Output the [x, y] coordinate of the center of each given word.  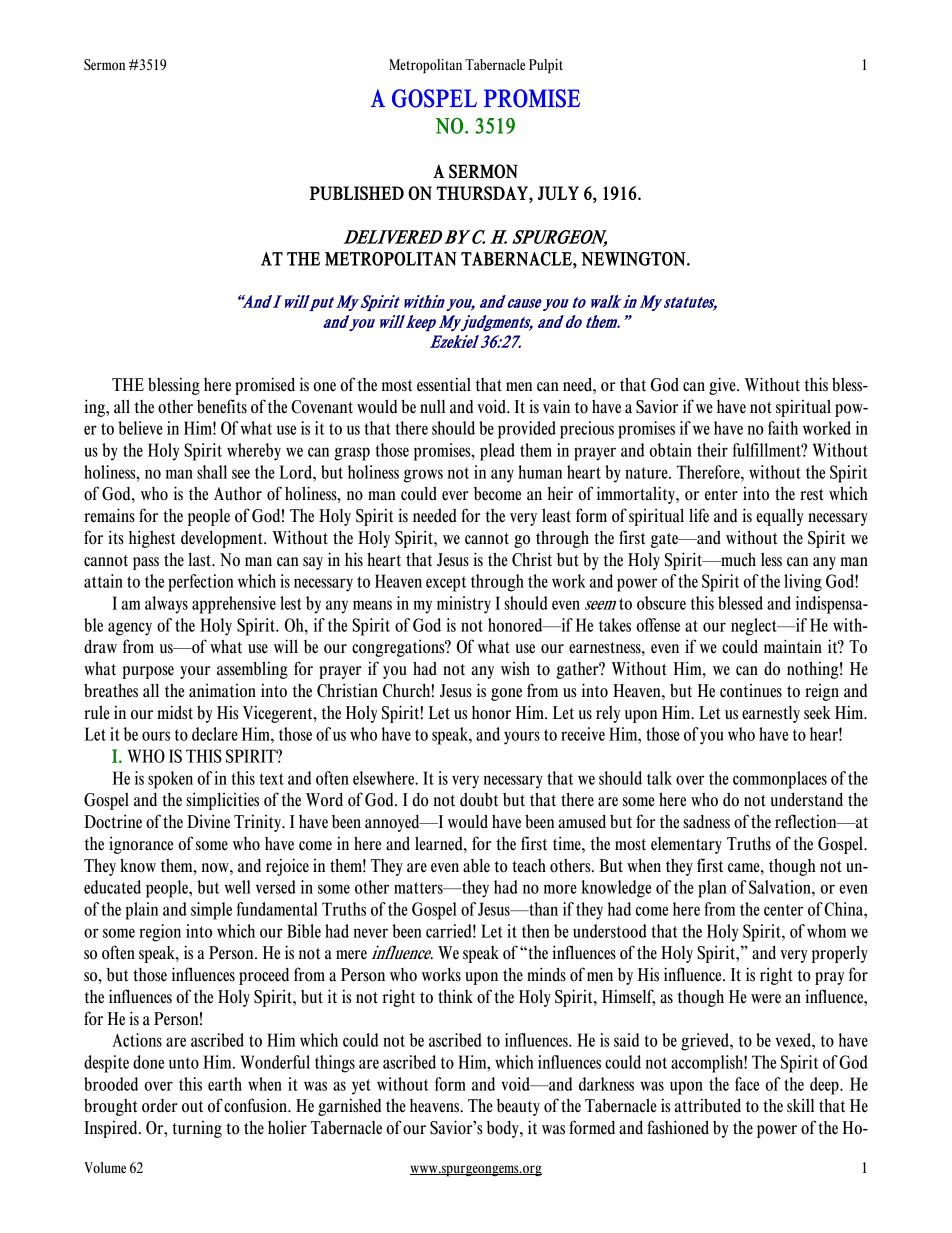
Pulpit [546, 66]
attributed [707, 1105]
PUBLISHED [356, 193]
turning [197, 1129]
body [503, 1129]
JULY [558, 193]
